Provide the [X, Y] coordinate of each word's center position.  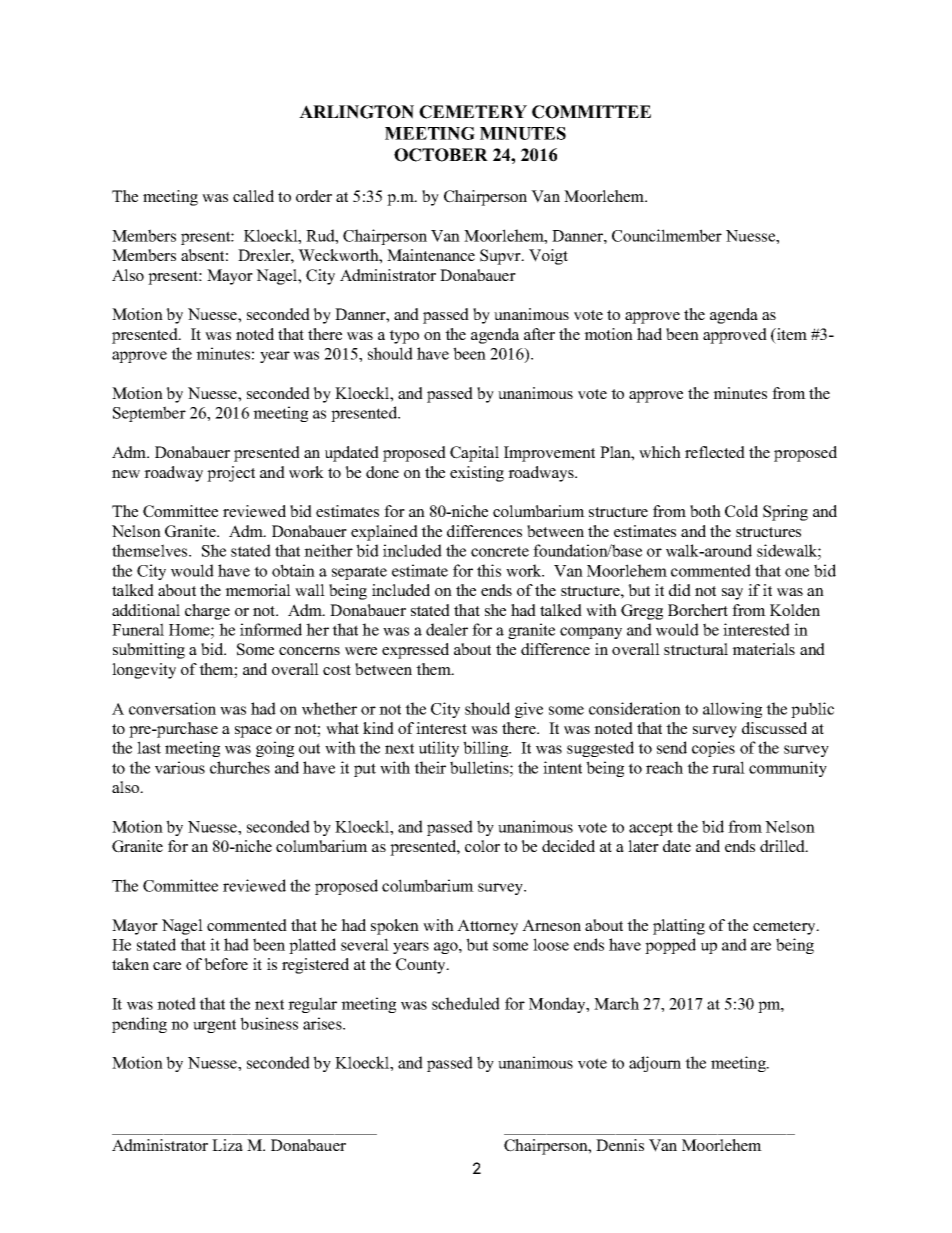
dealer [447, 629]
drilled [783, 846]
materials [763, 649]
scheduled [466, 1003]
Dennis [620, 1145]
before [226, 964]
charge [207, 612]
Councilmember [667, 235]
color [482, 846]
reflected [715, 452]
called [253, 196]
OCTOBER [441, 155]
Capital [474, 454]
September [149, 414]
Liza [227, 1145]
